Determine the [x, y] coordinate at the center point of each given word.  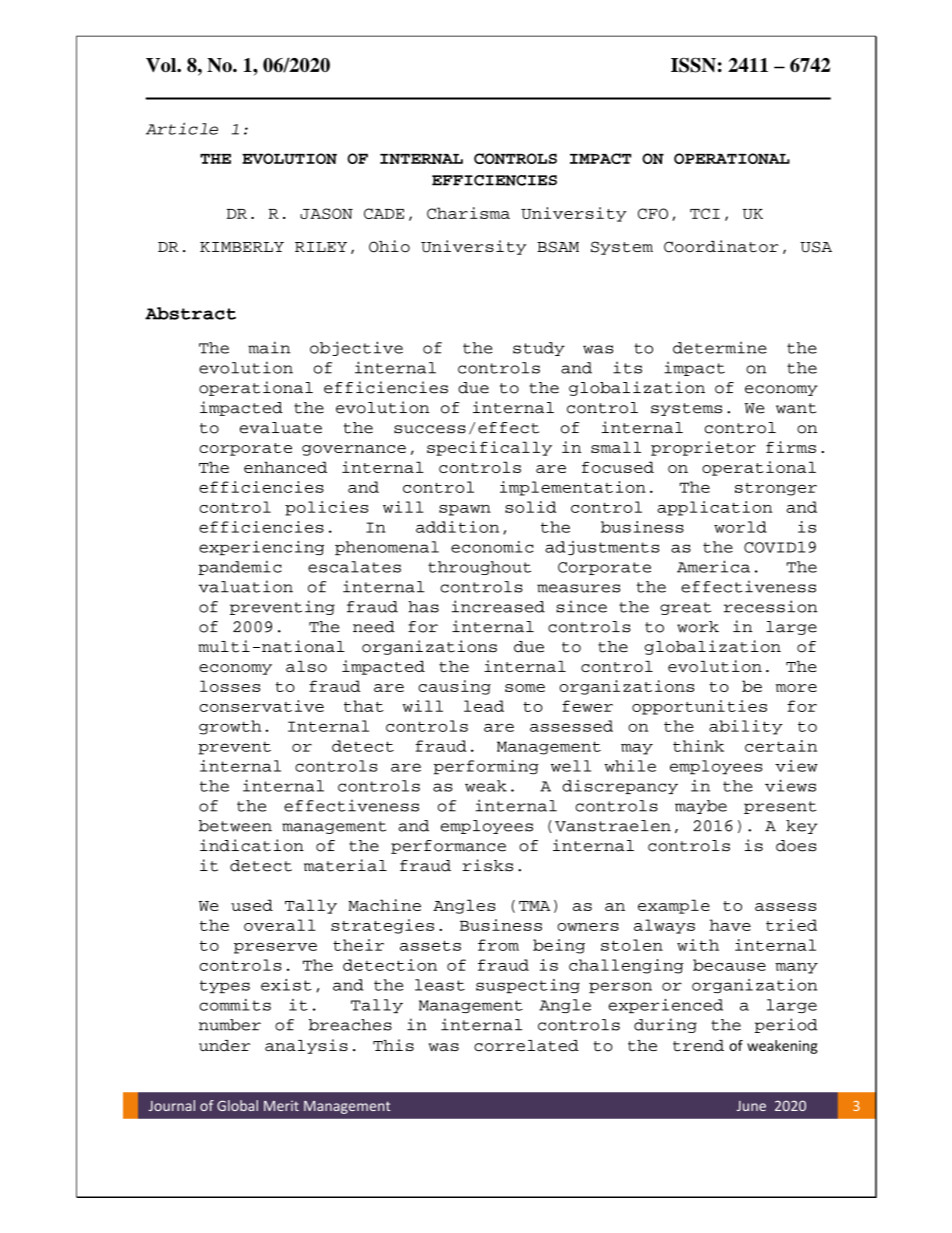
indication [252, 845]
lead [484, 706]
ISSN [693, 65]
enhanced [285, 467]
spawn [465, 510]
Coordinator [721, 246]
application [714, 508]
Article [182, 128]
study [539, 349]
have [730, 925]
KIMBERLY [242, 247]
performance [448, 847]
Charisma [468, 213]
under [224, 1045]
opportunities [699, 707]
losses [230, 686]
